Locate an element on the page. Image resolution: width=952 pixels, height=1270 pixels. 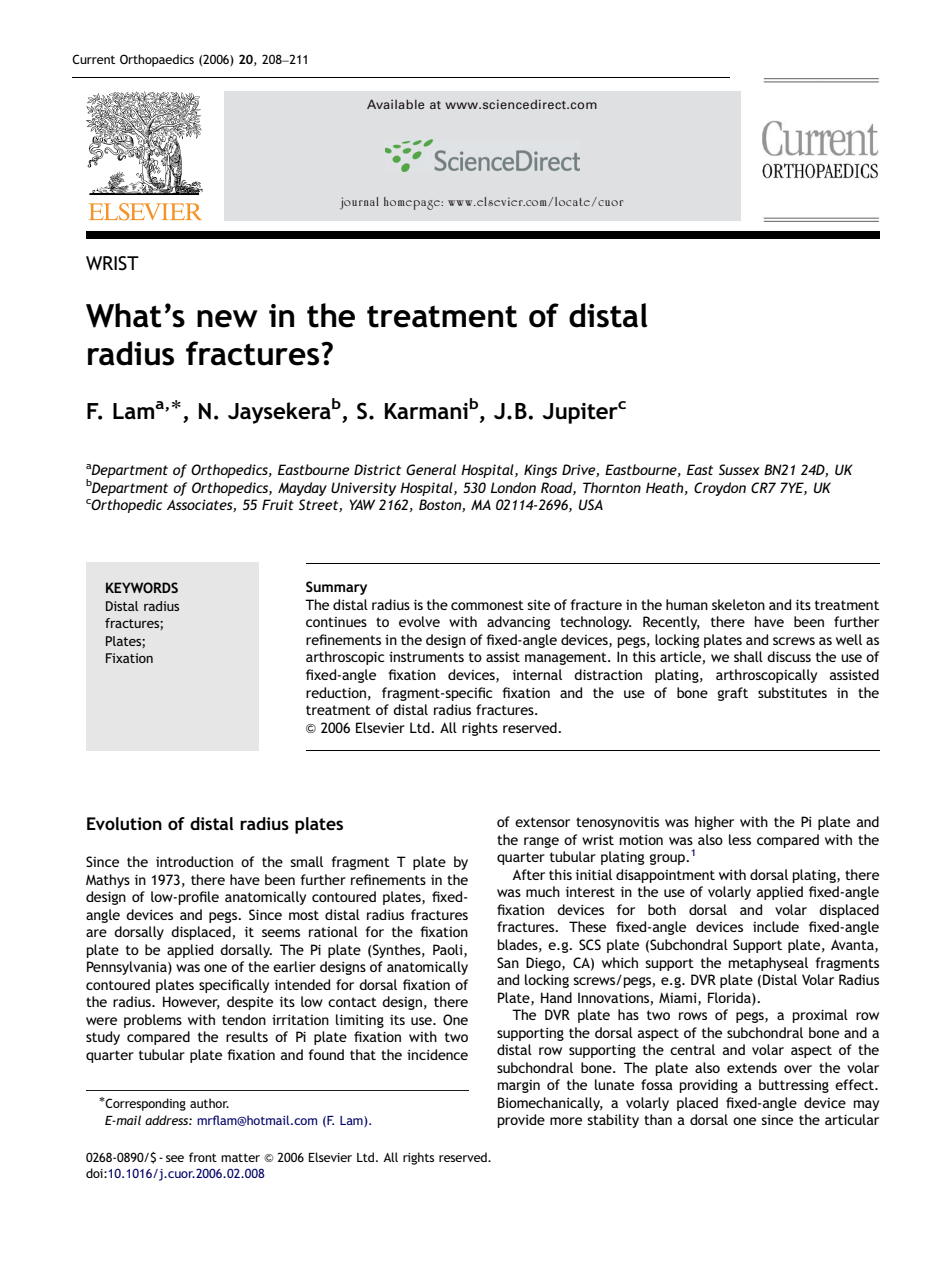
provide is located at coordinates (521, 1121).
